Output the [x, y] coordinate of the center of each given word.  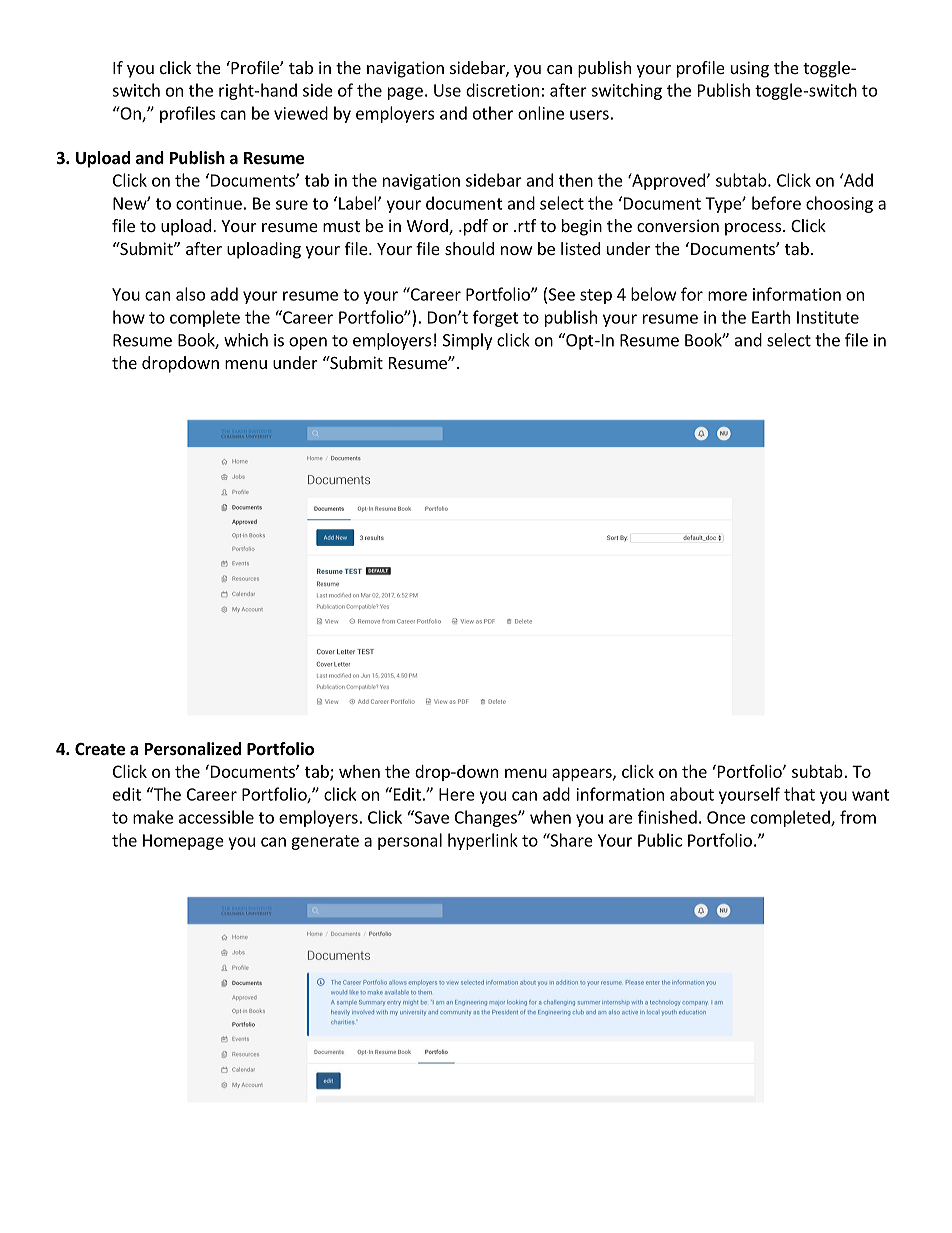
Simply [467, 341]
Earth [771, 317]
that [799, 794]
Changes [487, 818]
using [750, 69]
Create [100, 749]
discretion [502, 90]
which [246, 340]
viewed [301, 113]
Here [457, 794]
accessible [216, 817]
